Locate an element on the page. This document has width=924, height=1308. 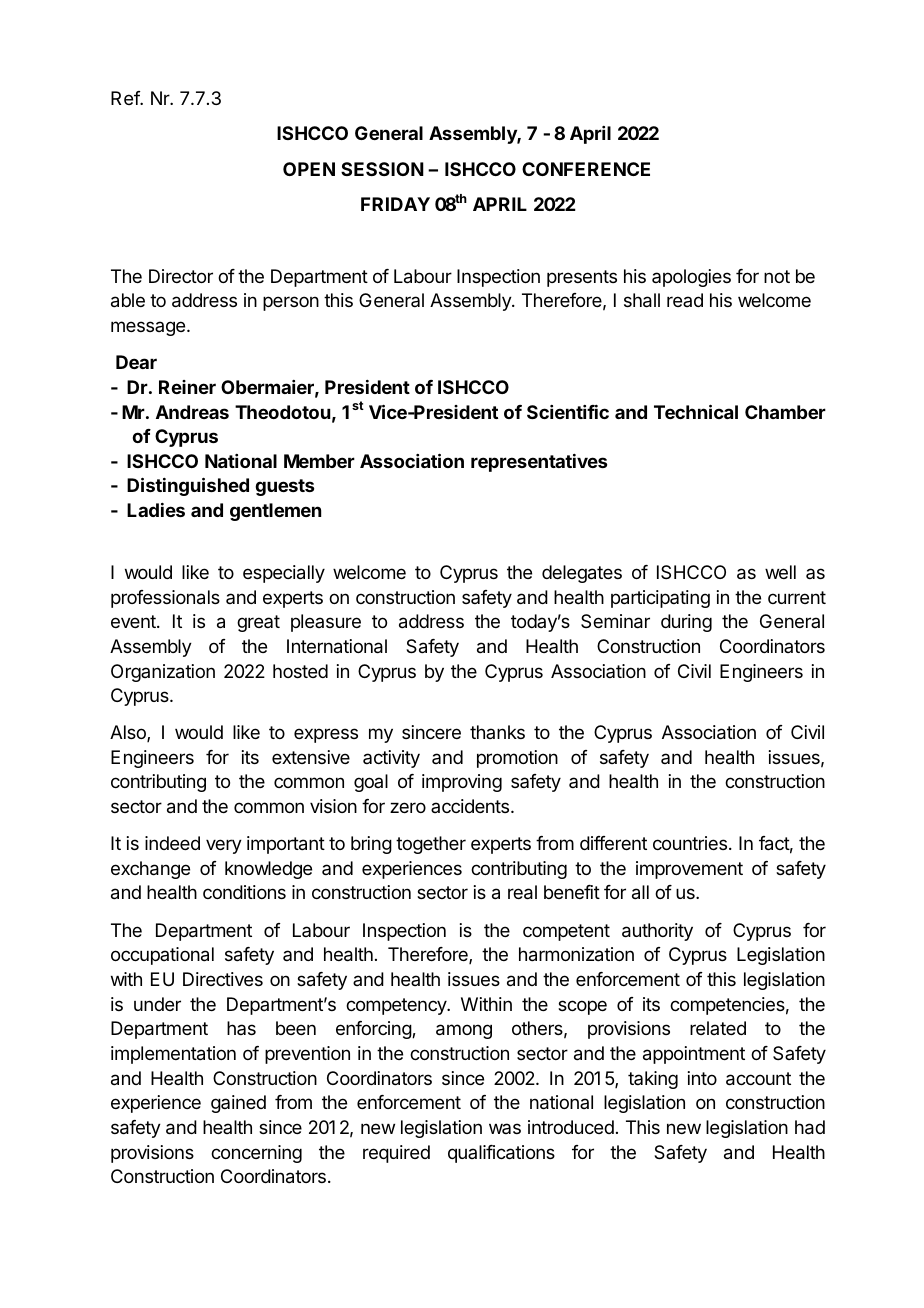
thanks is located at coordinates (497, 732).
